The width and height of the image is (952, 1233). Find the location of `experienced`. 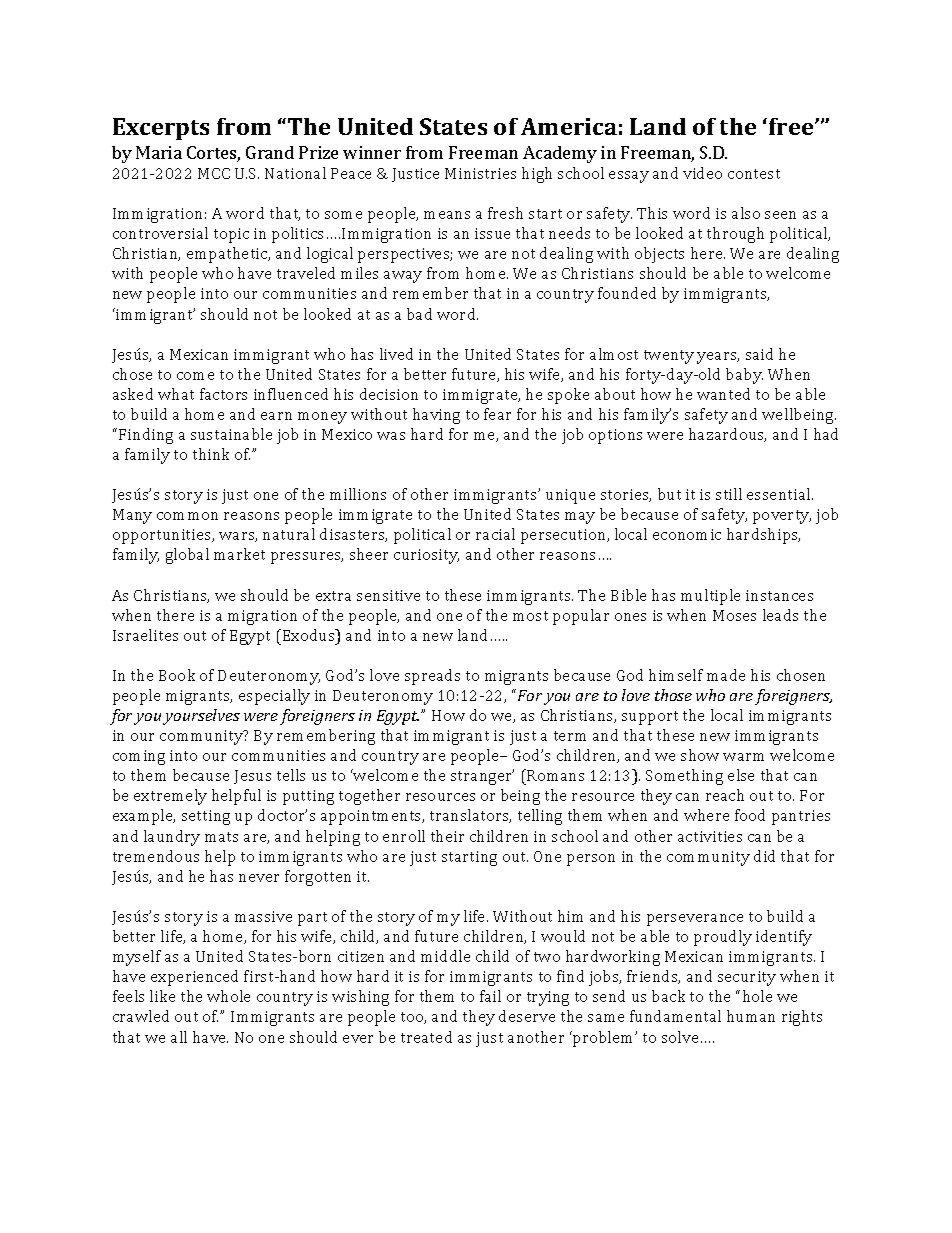

experienced is located at coordinates (194, 978).
